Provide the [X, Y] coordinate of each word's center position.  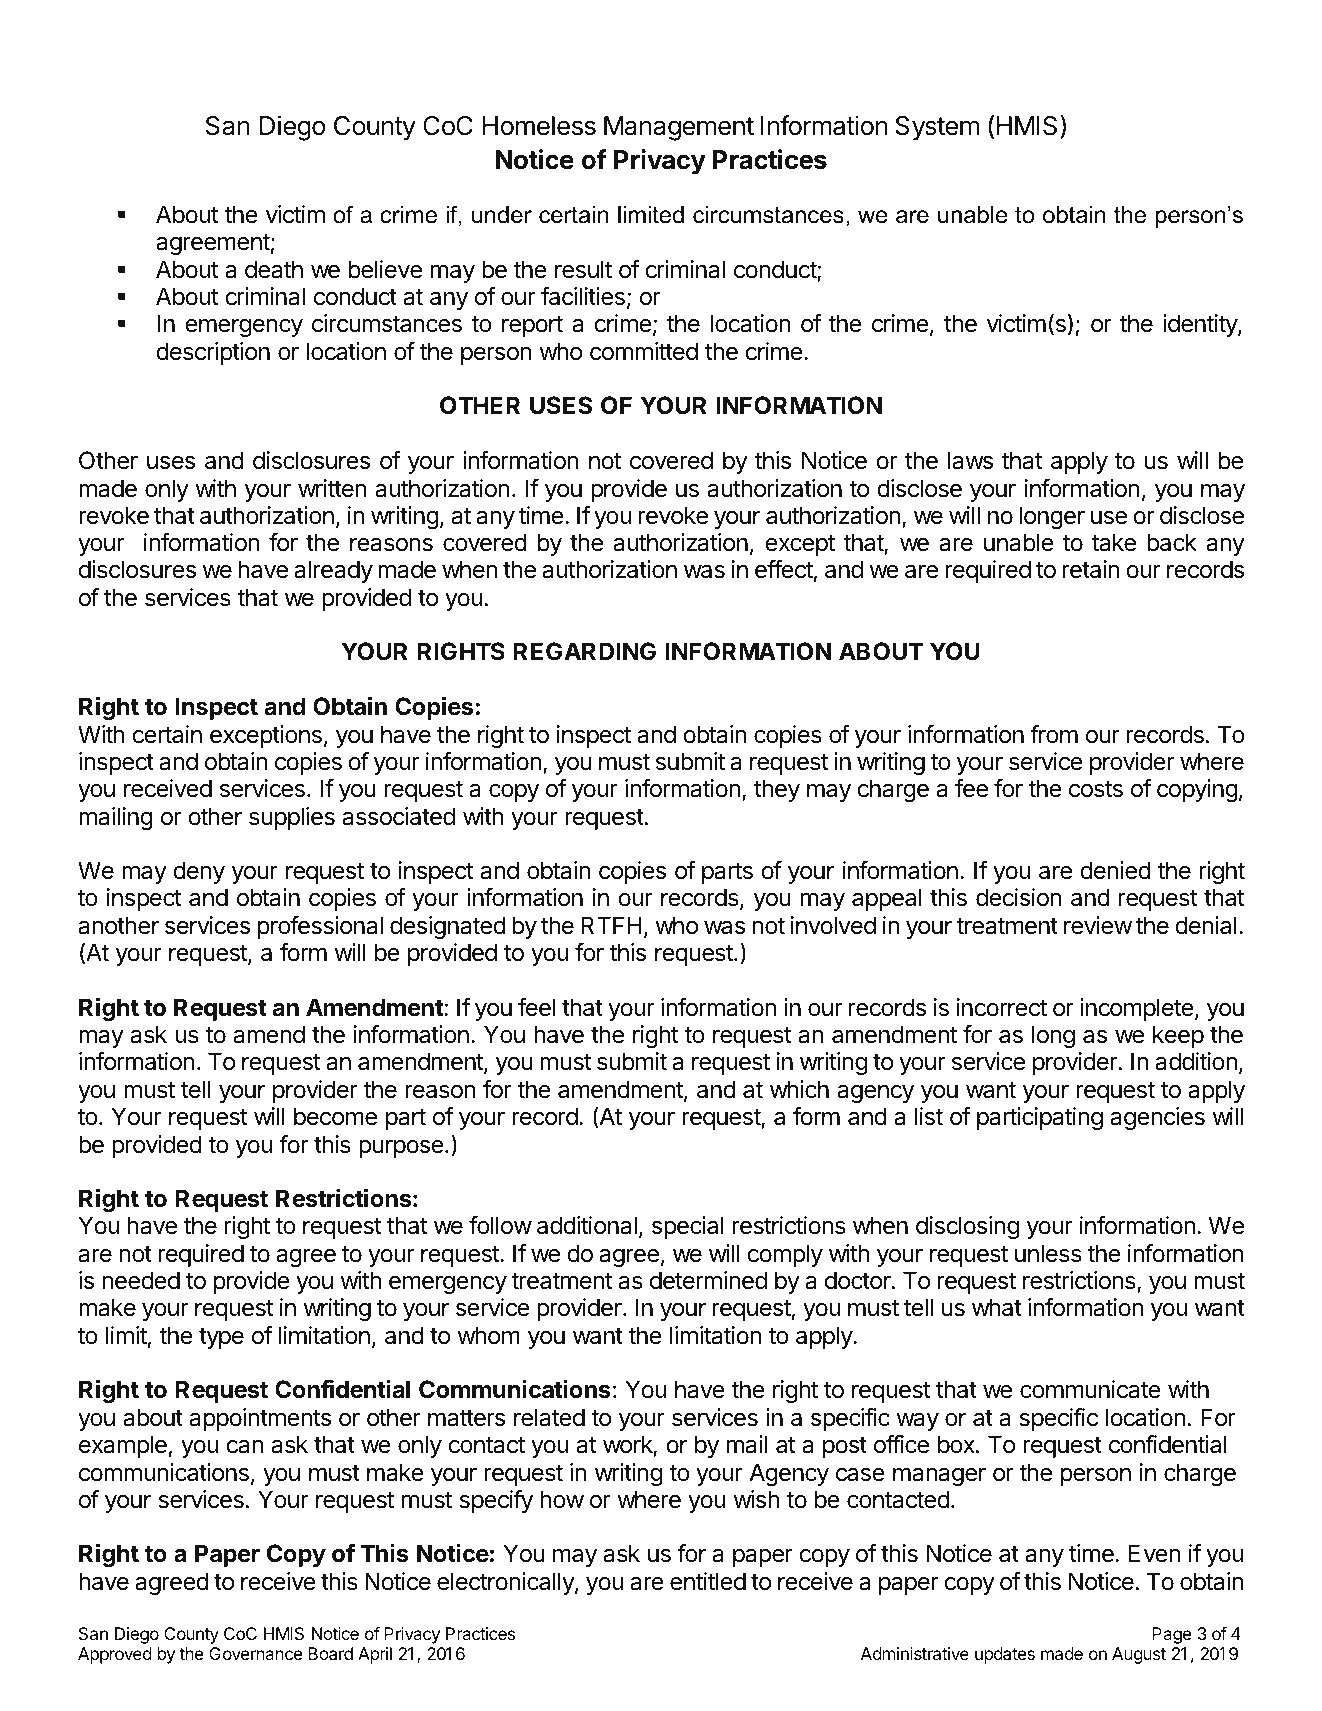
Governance [256, 1653]
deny [199, 872]
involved [833, 925]
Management [679, 128]
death [274, 269]
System [937, 128]
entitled [708, 1581]
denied [1115, 870]
